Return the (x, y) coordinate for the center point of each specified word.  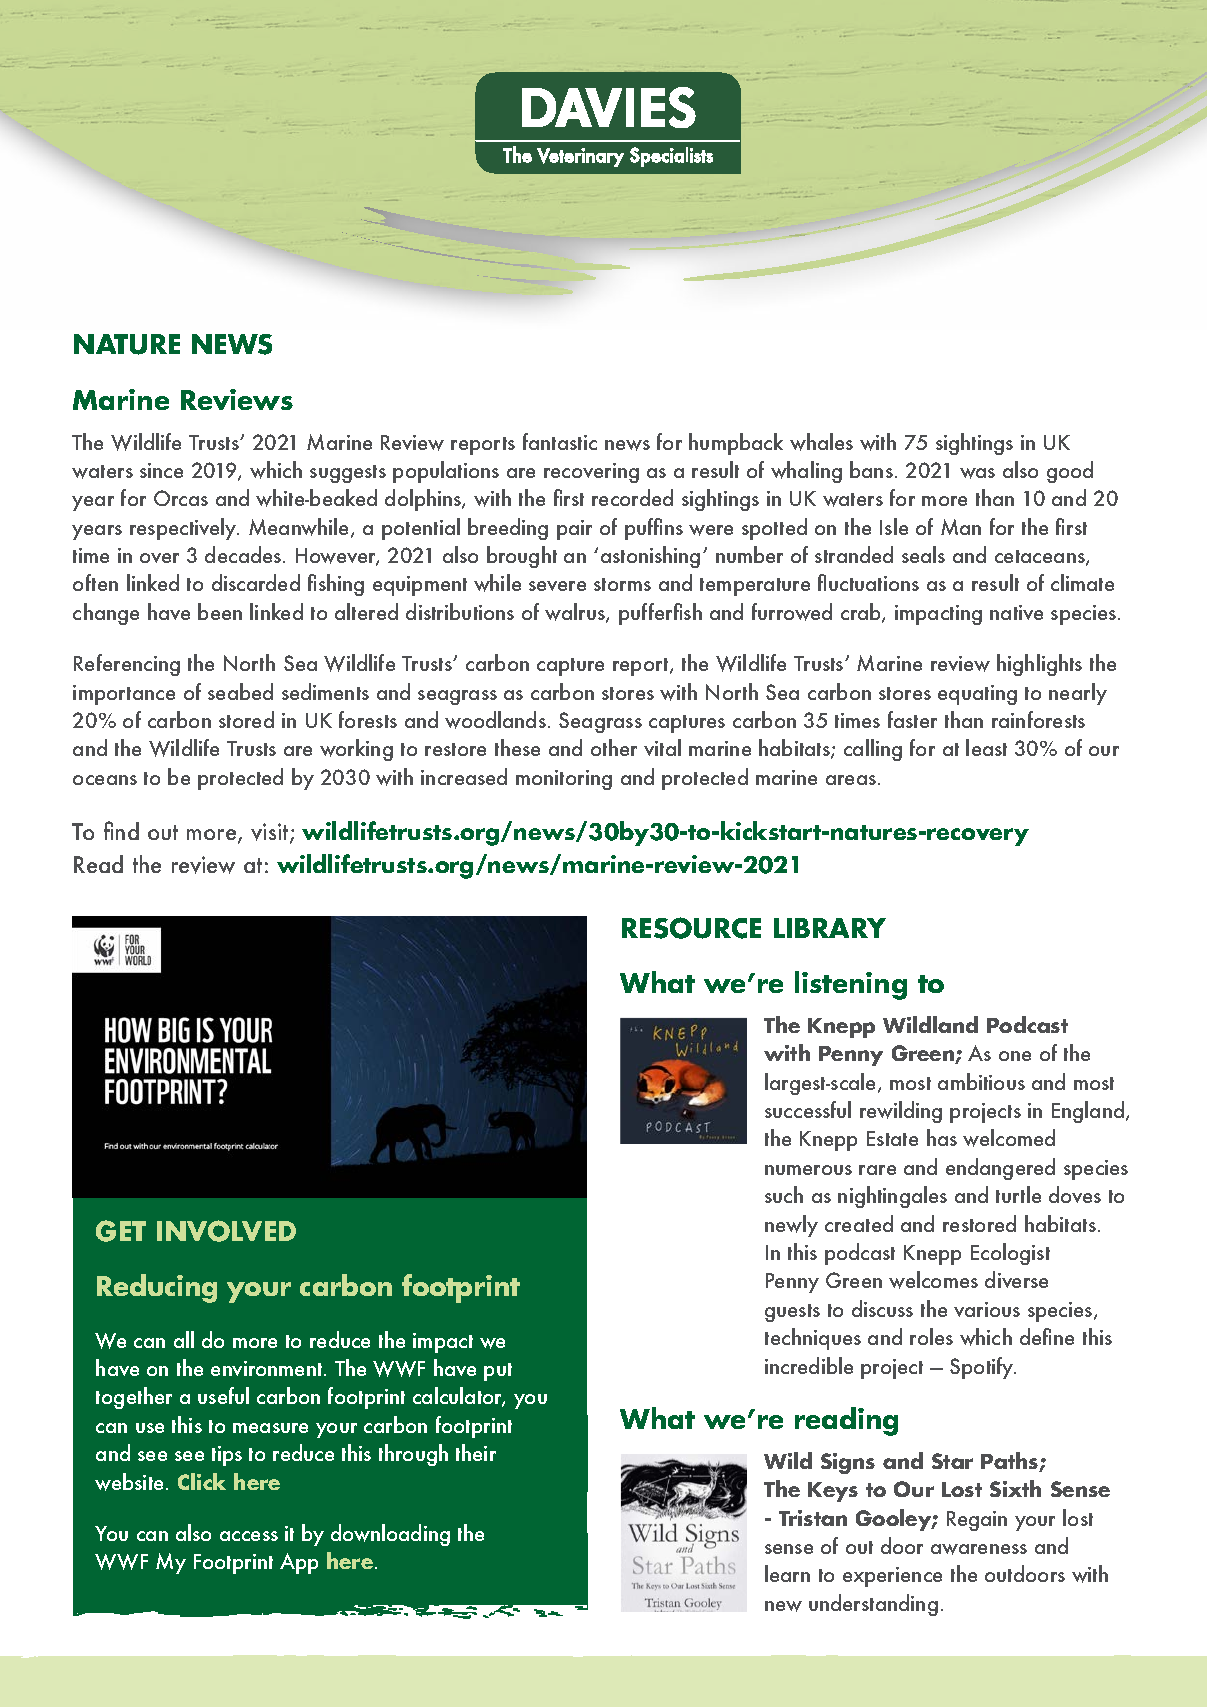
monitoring (564, 780)
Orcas (181, 498)
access (249, 1536)
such (784, 1194)
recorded (632, 497)
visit (271, 833)
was (977, 473)
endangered (1000, 1169)
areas (851, 780)
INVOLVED (226, 1231)
